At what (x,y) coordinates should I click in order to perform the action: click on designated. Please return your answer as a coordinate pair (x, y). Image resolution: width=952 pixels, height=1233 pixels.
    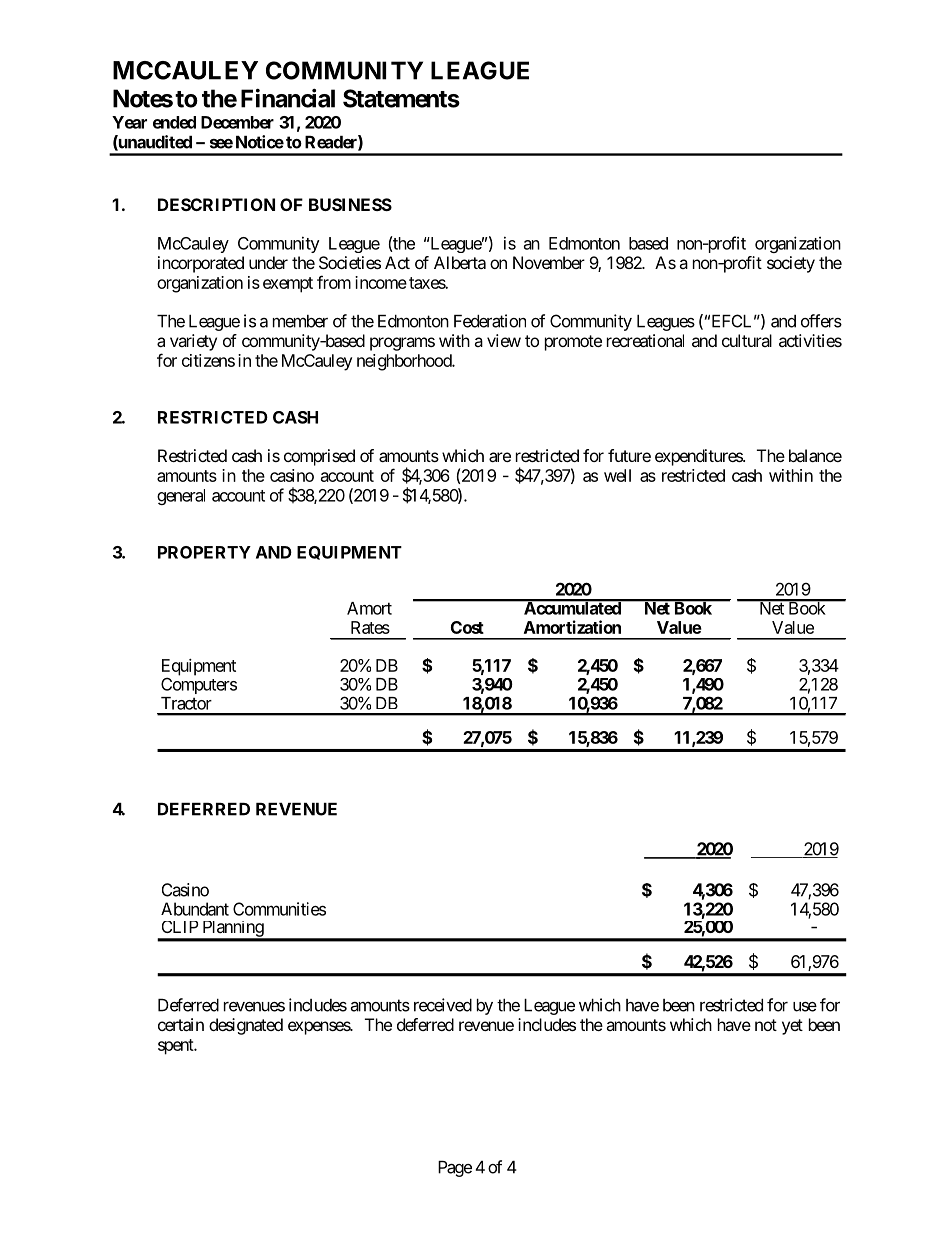
    Looking at the image, I should click on (246, 1026).
